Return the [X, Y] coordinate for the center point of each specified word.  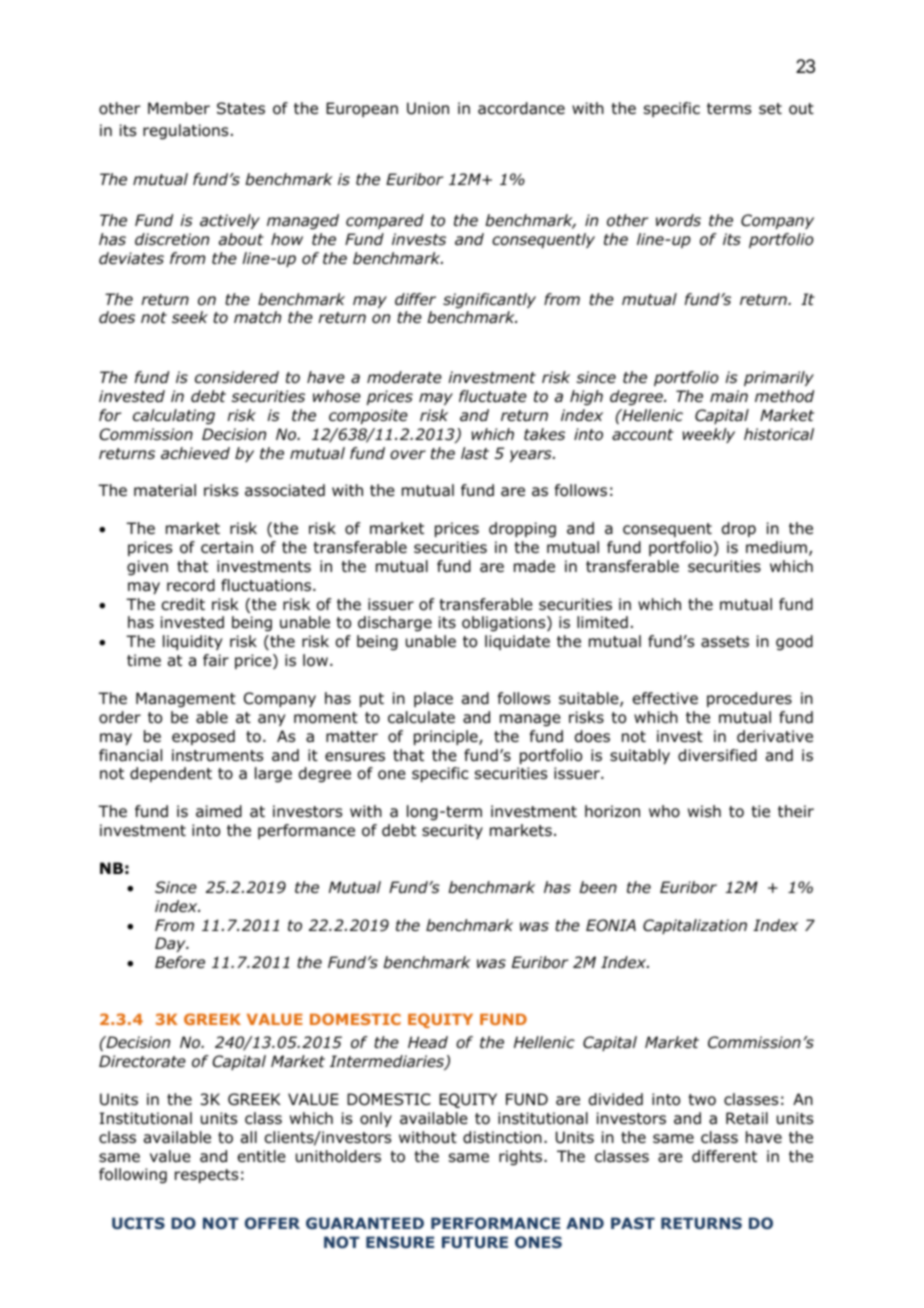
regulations [185, 132]
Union [428, 108]
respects [206, 1176]
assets [725, 642]
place [433, 699]
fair [216, 660]
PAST [633, 1223]
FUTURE [475, 1242]
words [678, 220]
